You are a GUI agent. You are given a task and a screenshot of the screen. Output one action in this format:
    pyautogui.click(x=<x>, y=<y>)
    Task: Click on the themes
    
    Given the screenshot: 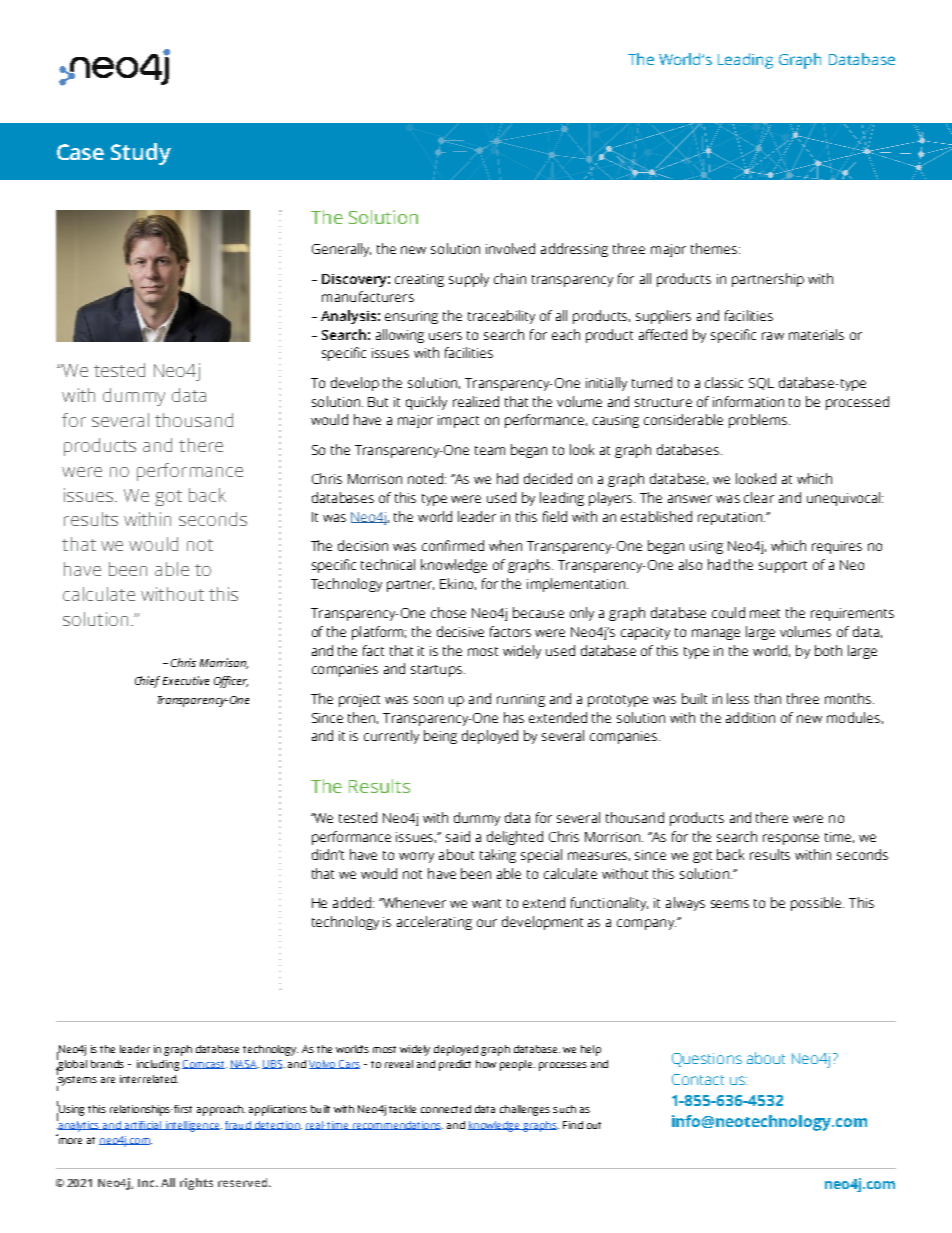 What is the action you would take?
    pyautogui.click(x=715, y=248)
